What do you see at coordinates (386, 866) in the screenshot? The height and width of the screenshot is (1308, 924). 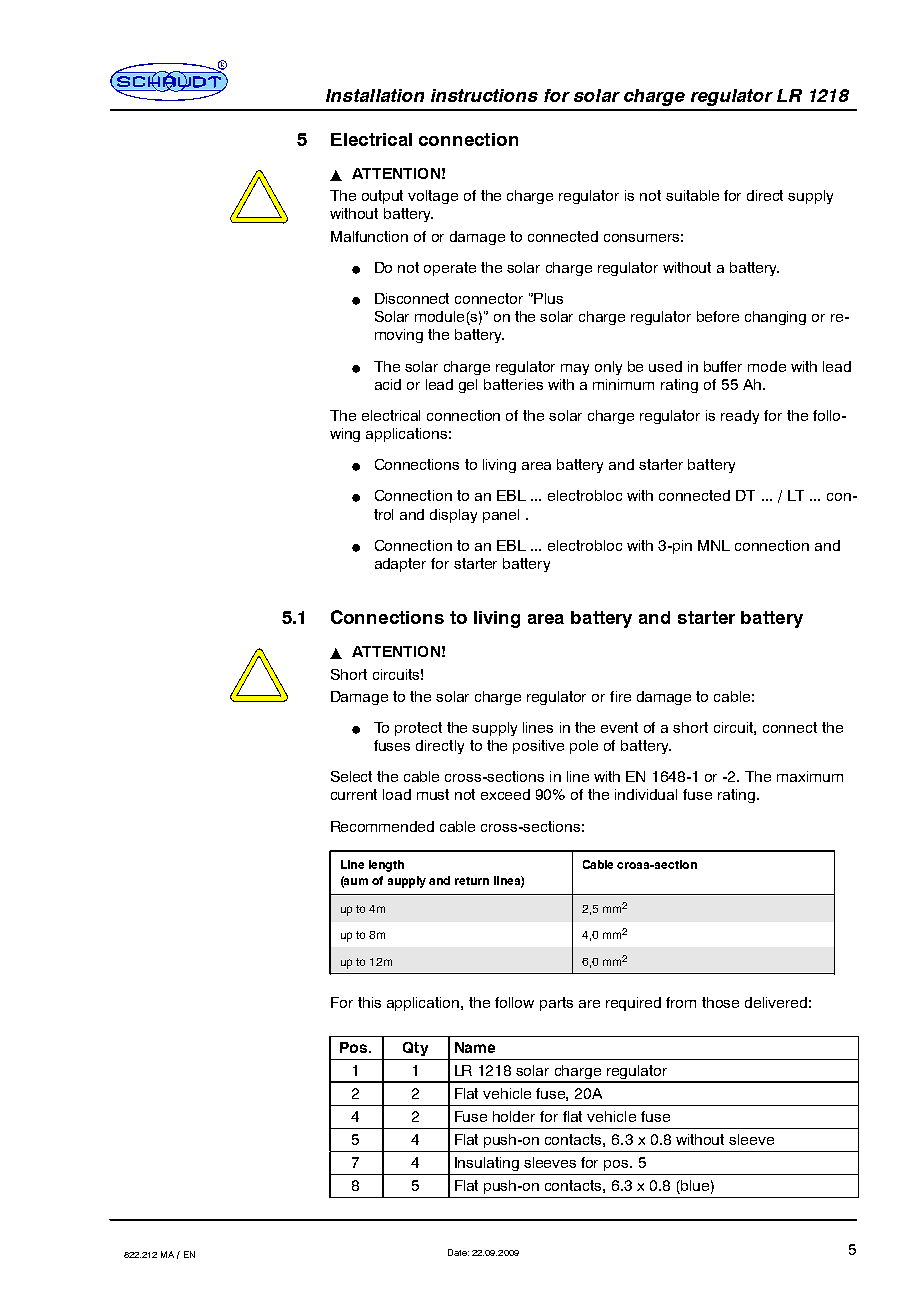 I see `length` at bounding box center [386, 866].
